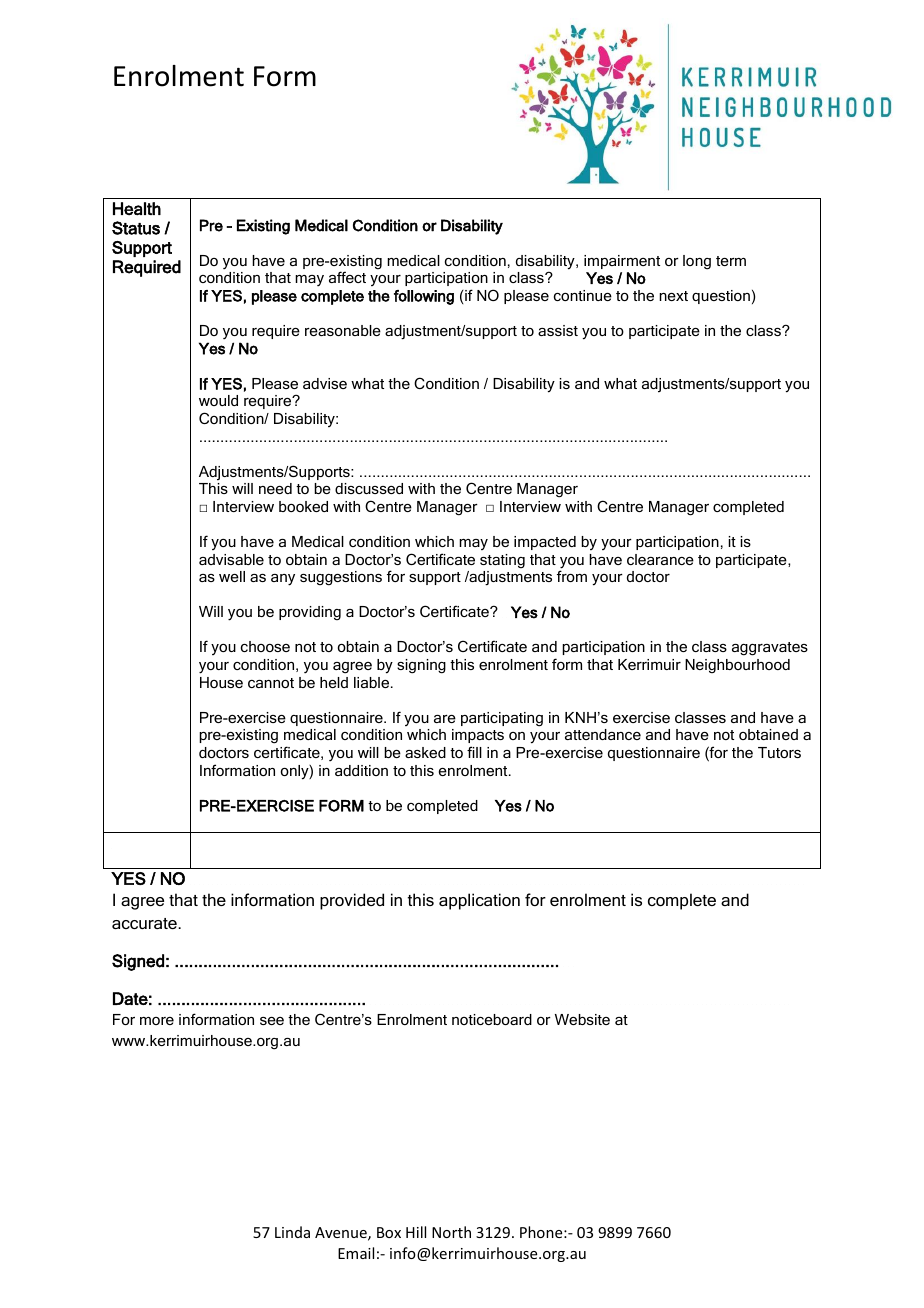 The height and width of the page is (1308, 924). Describe the element at coordinates (421, 666) in the page. I see `signing` at that location.
